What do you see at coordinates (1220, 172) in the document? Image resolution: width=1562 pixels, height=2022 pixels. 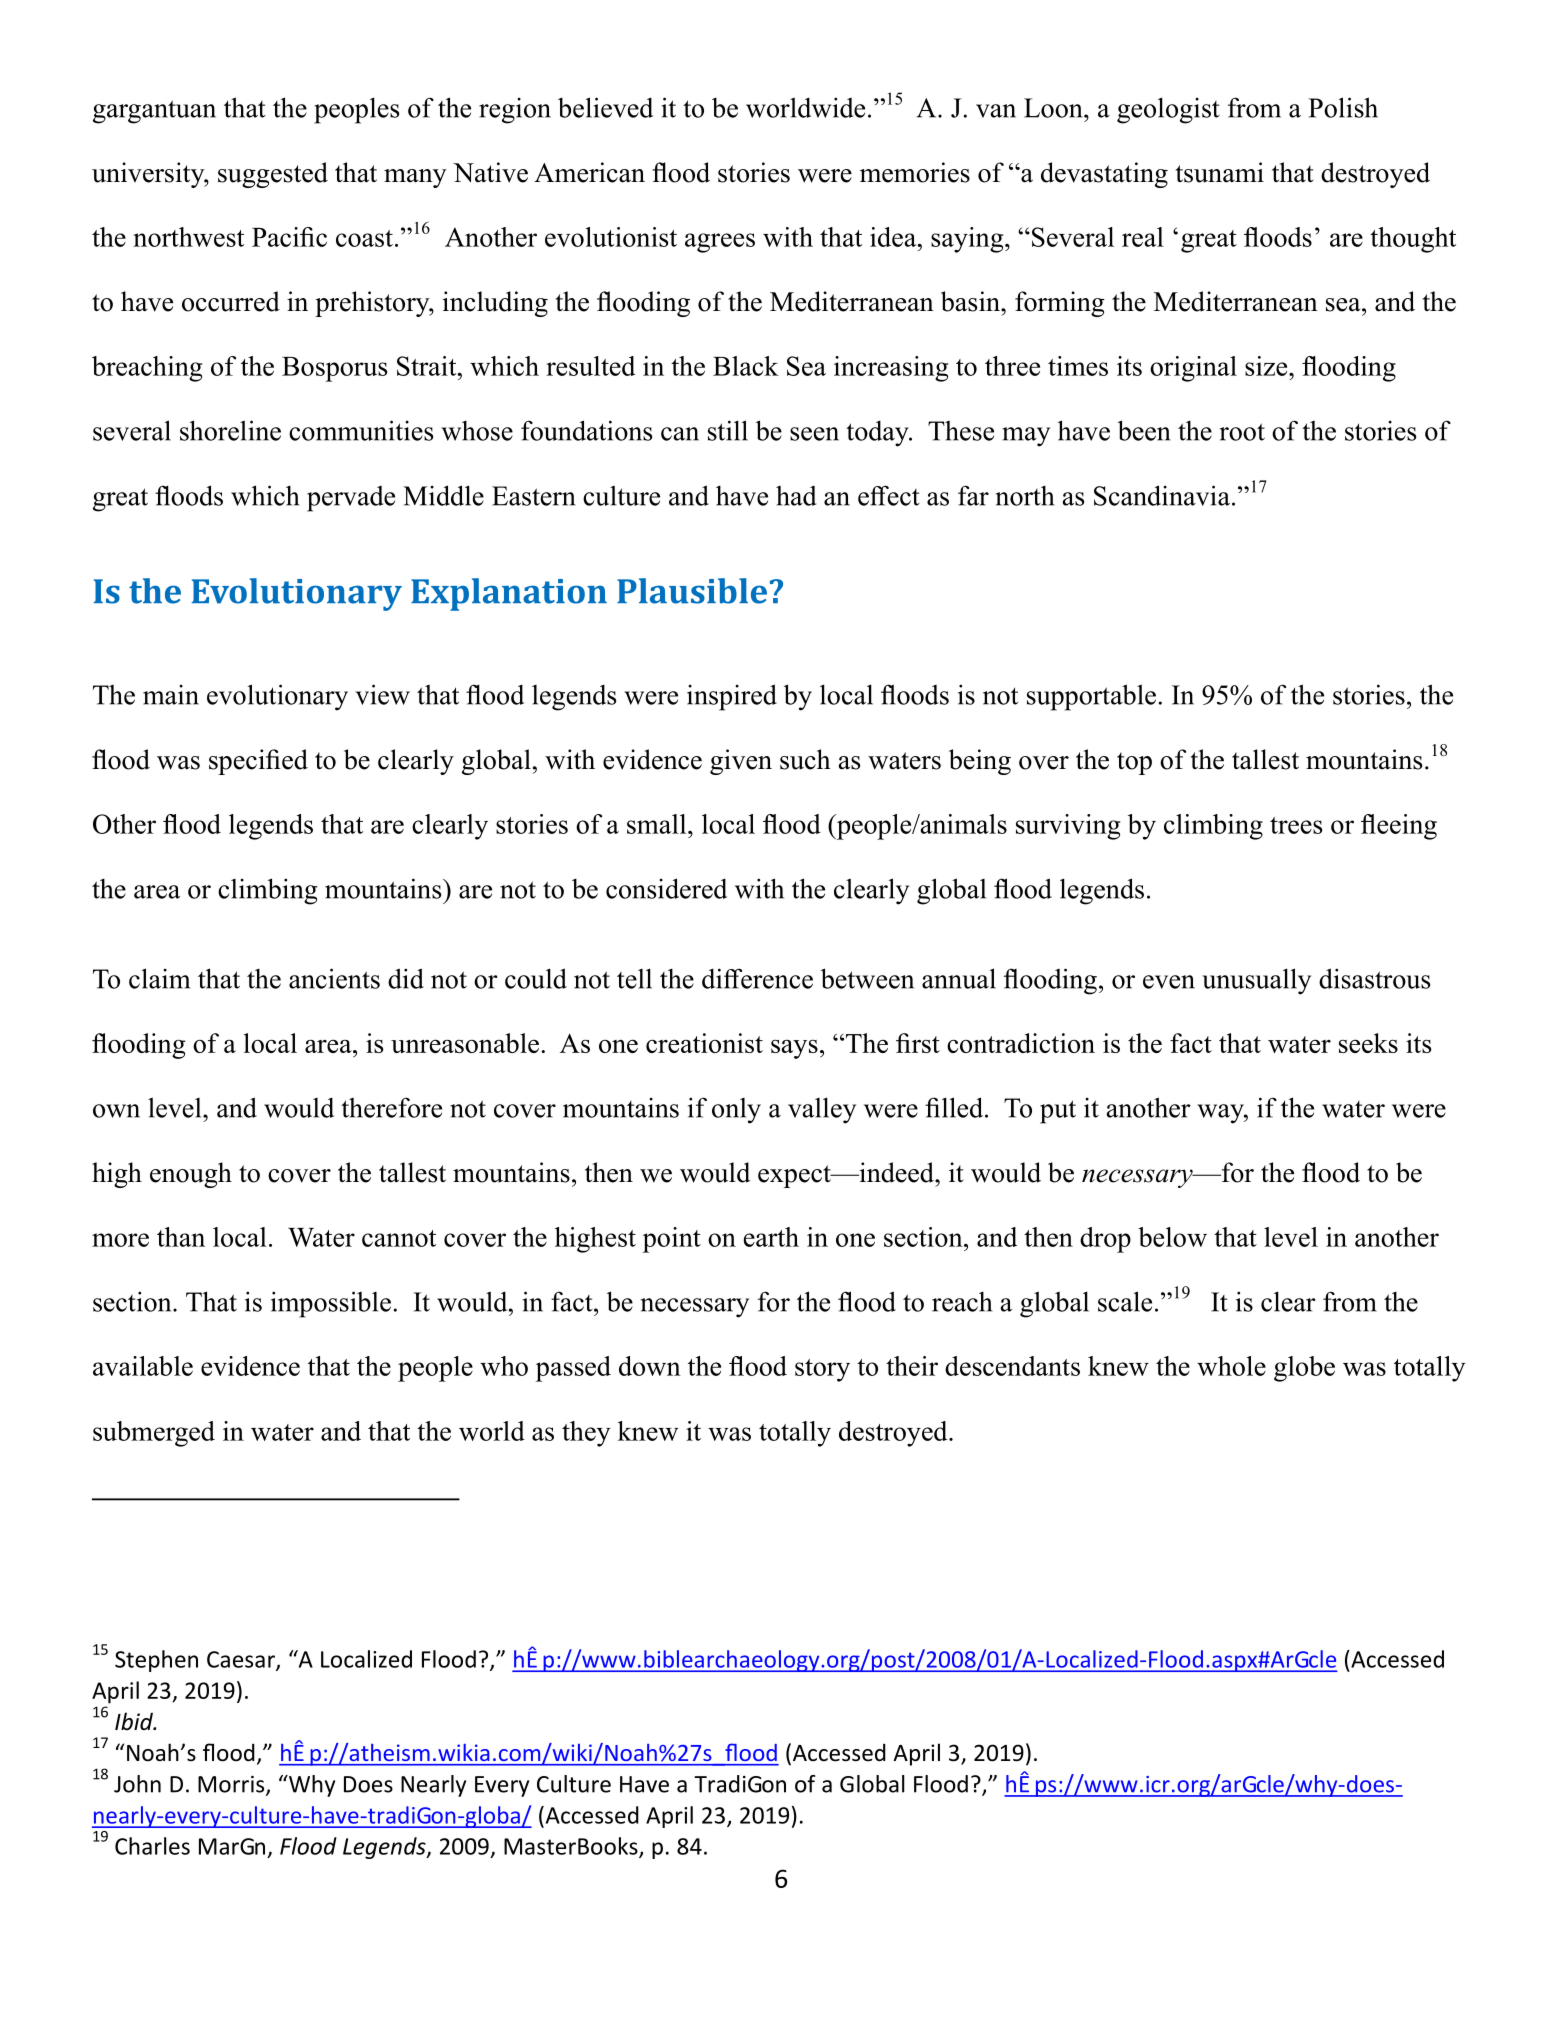 I see `tsunami` at bounding box center [1220, 172].
